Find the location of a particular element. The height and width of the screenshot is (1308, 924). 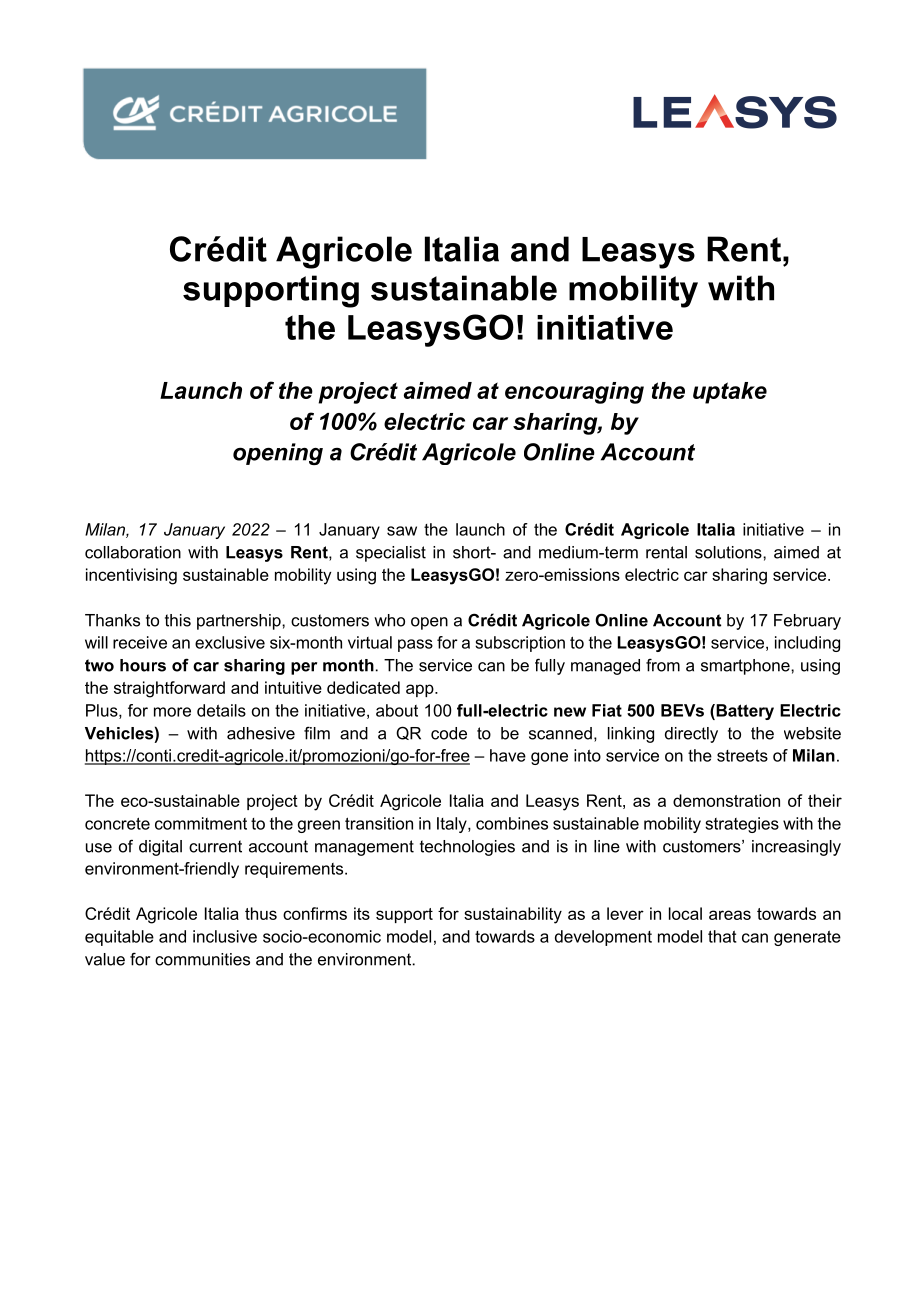

uptake is located at coordinates (730, 393).
